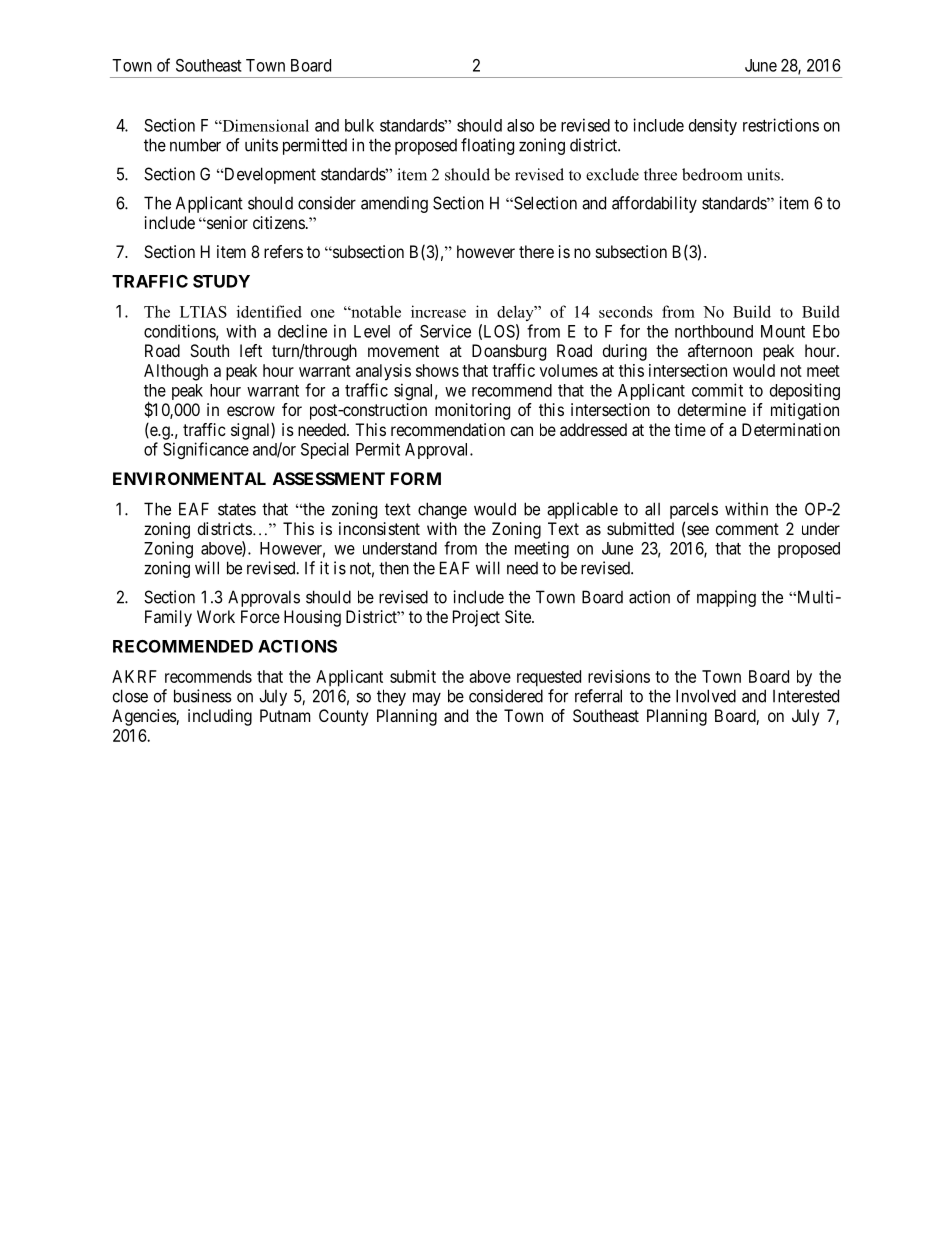 The image size is (952, 1233). What do you see at coordinates (472, 411) in the screenshot?
I see `monitoring` at bounding box center [472, 411].
